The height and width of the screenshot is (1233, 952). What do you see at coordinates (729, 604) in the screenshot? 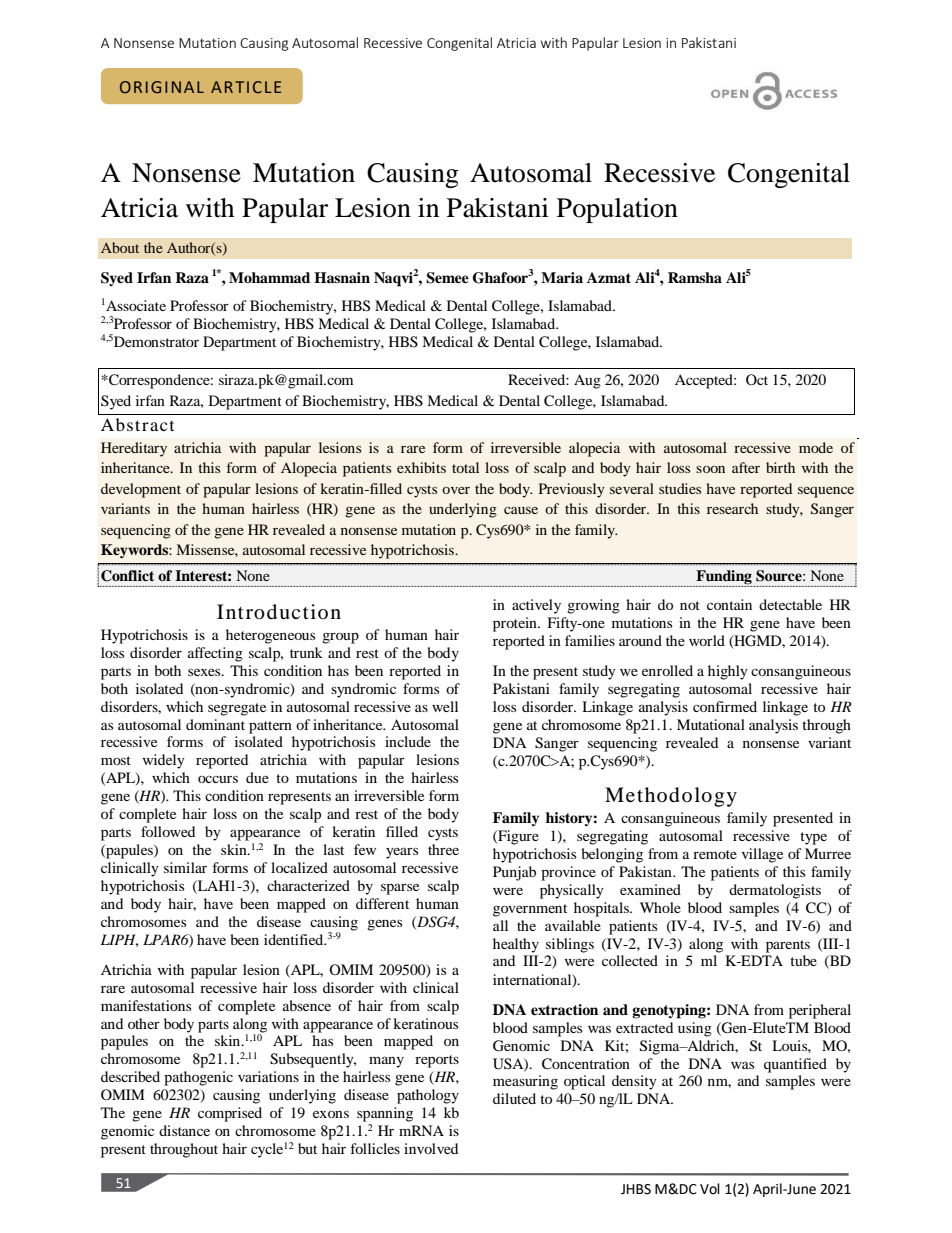
I see `contain` at bounding box center [729, 604].
